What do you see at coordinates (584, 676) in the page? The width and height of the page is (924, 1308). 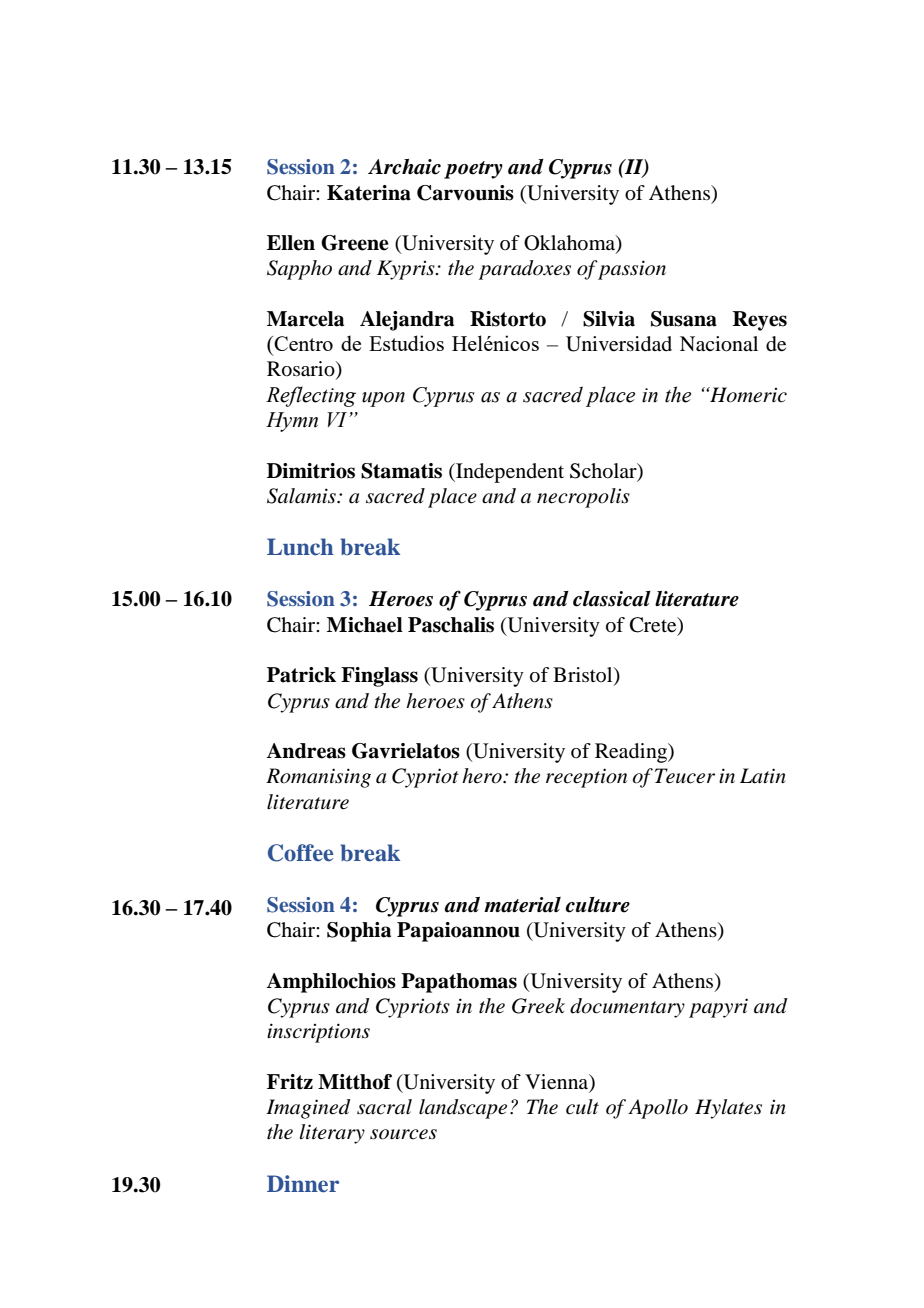 I see `Bristol` at bounding box center [584, 676].
